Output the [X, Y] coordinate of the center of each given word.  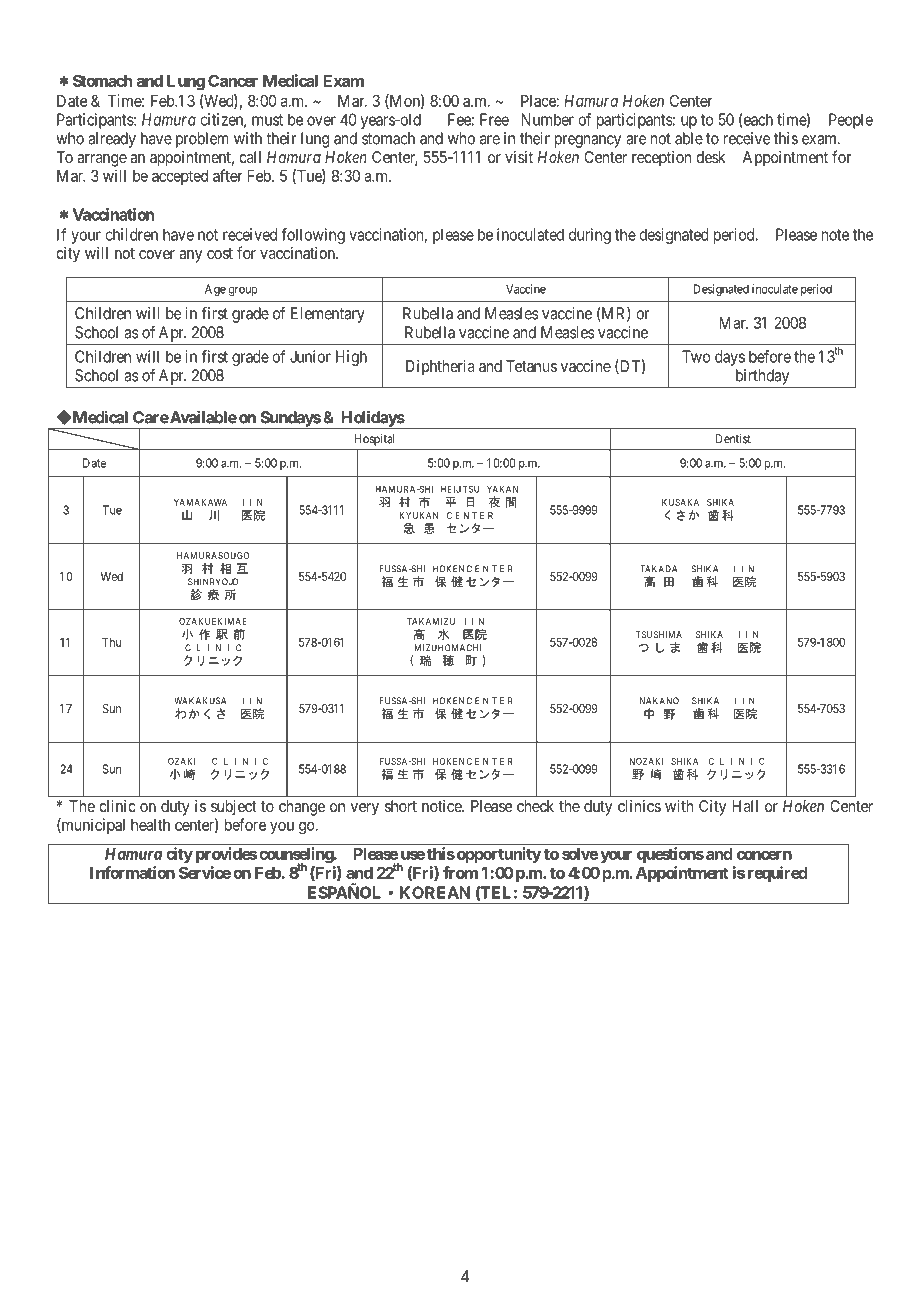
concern [764, 855]
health [150, 825]
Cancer [233, 80]
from [460, 872]
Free [494, 119]
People [851, 121]
